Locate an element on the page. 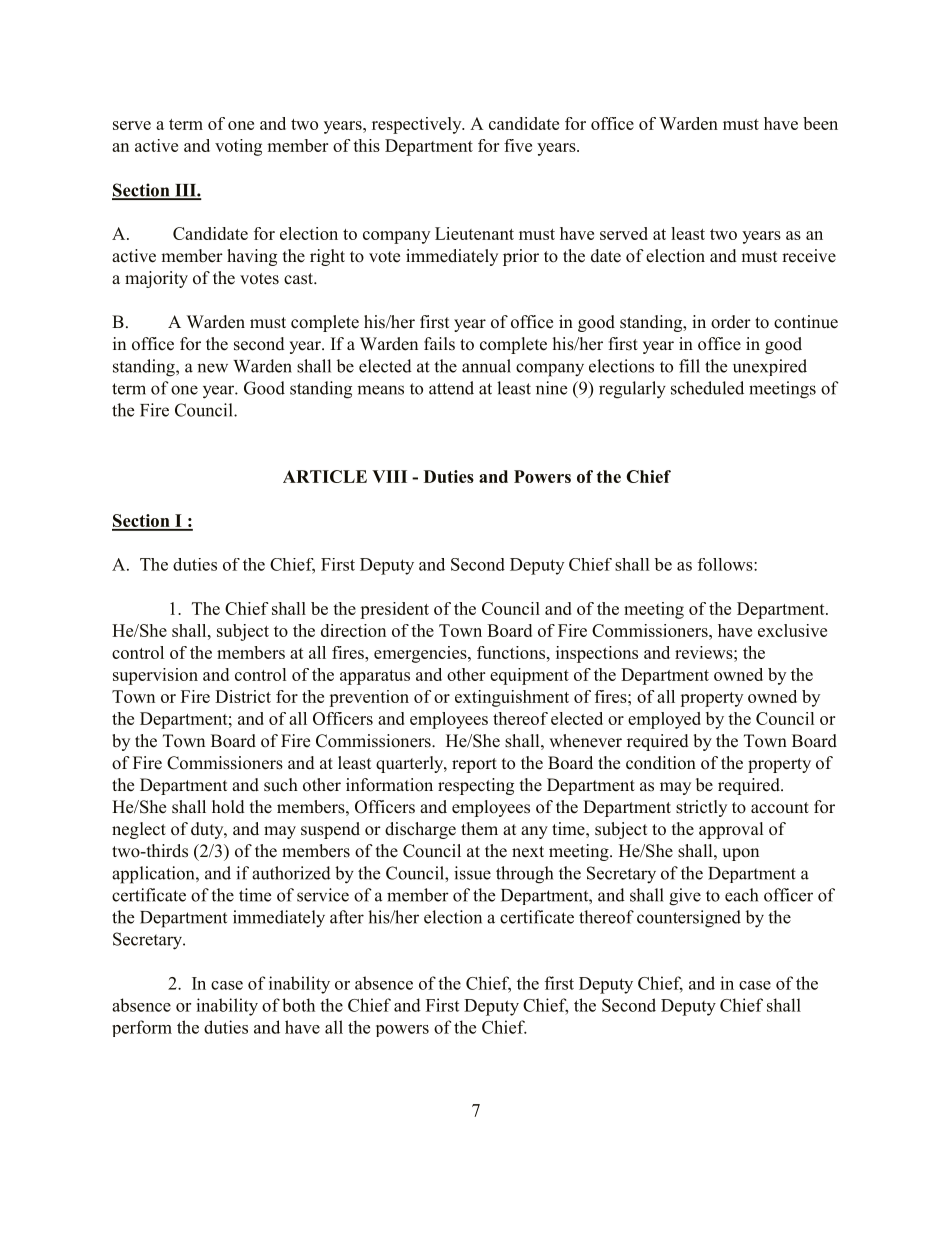 The image size is (952, 1233). voting is located at coordinates (238, 147).
